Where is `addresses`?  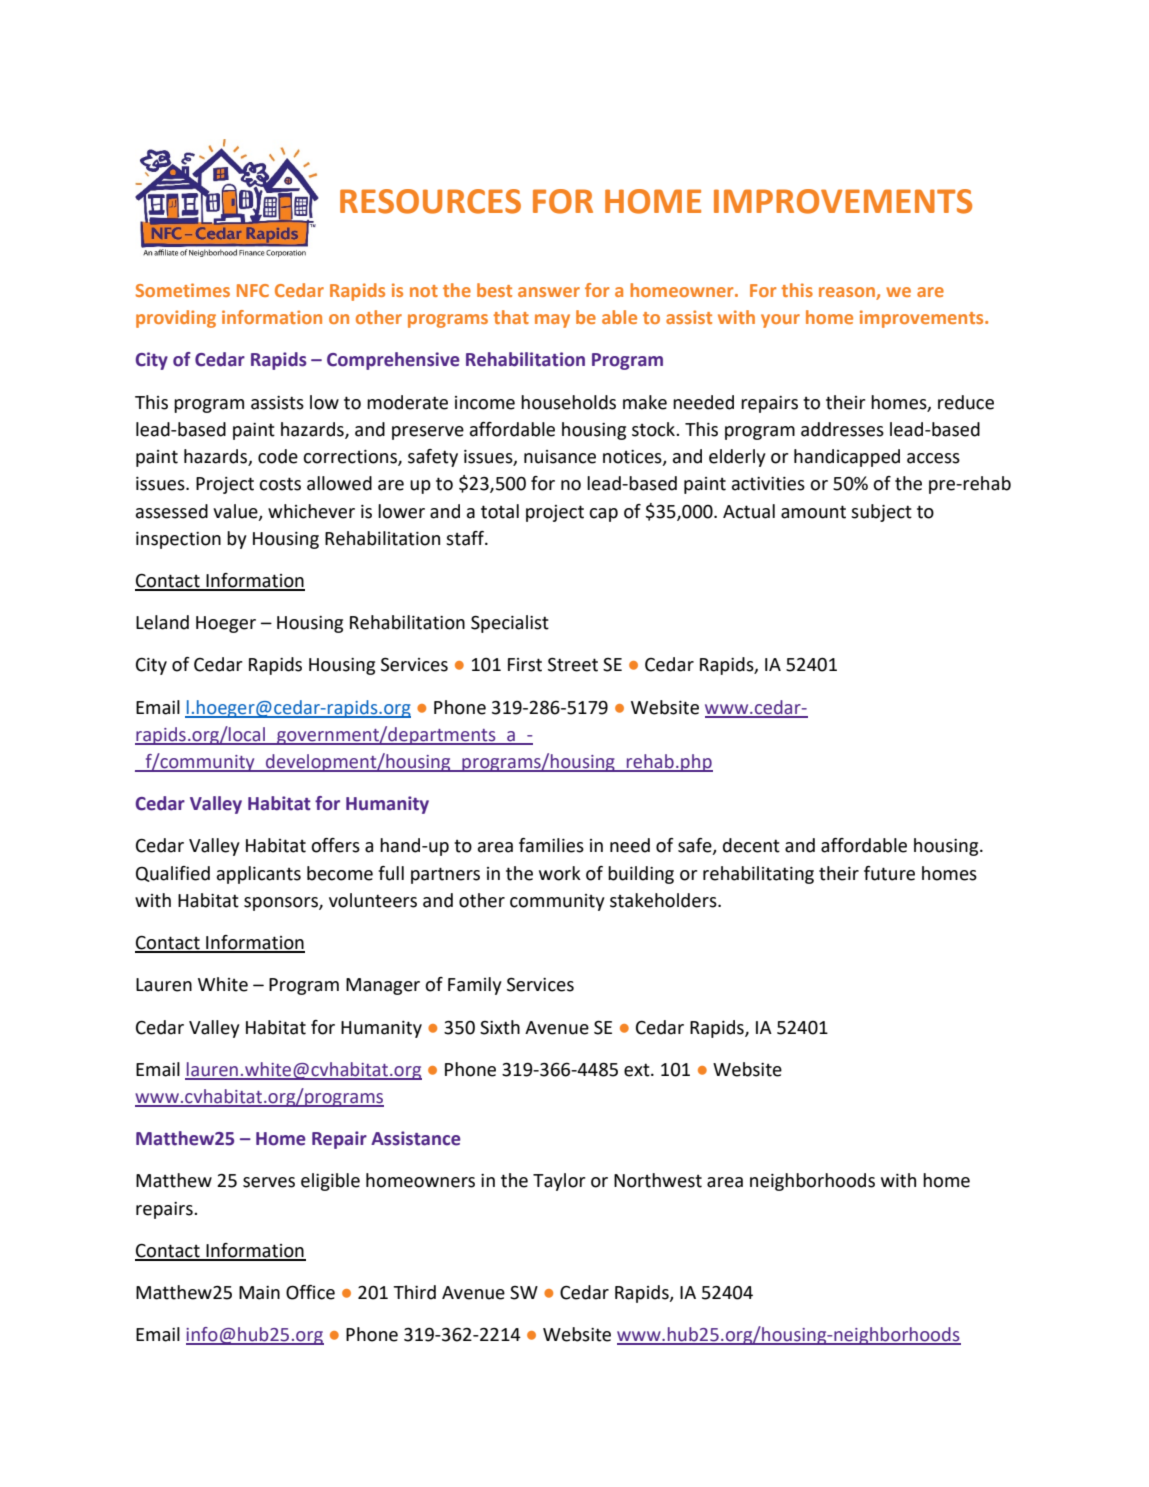 addresses is located at coordinates (842, 429).
